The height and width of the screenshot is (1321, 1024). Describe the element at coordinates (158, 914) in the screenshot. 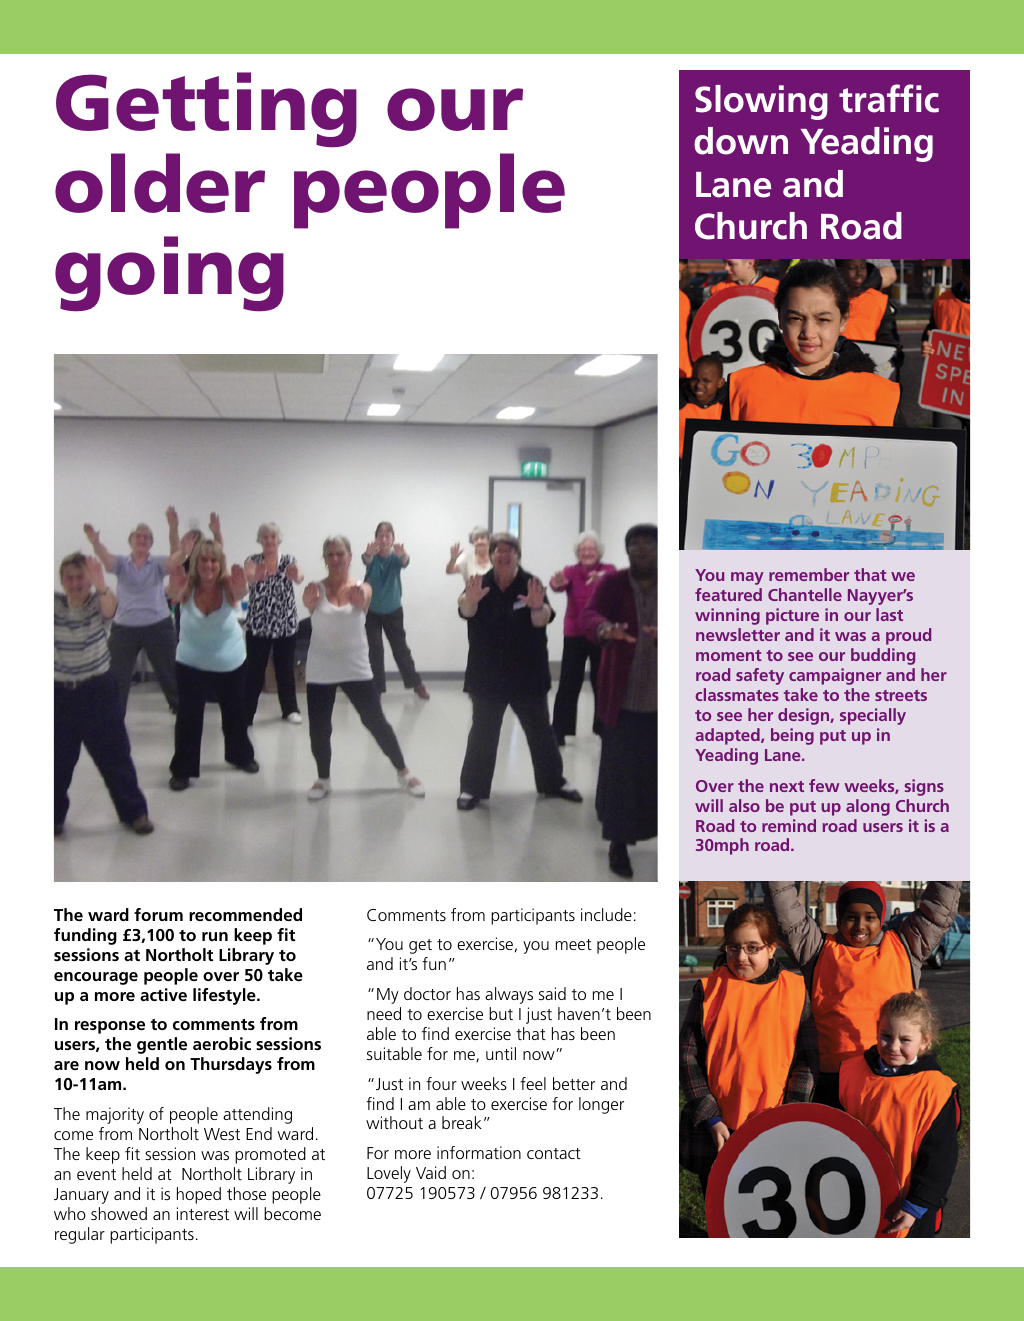

I see `forum` at that location.
